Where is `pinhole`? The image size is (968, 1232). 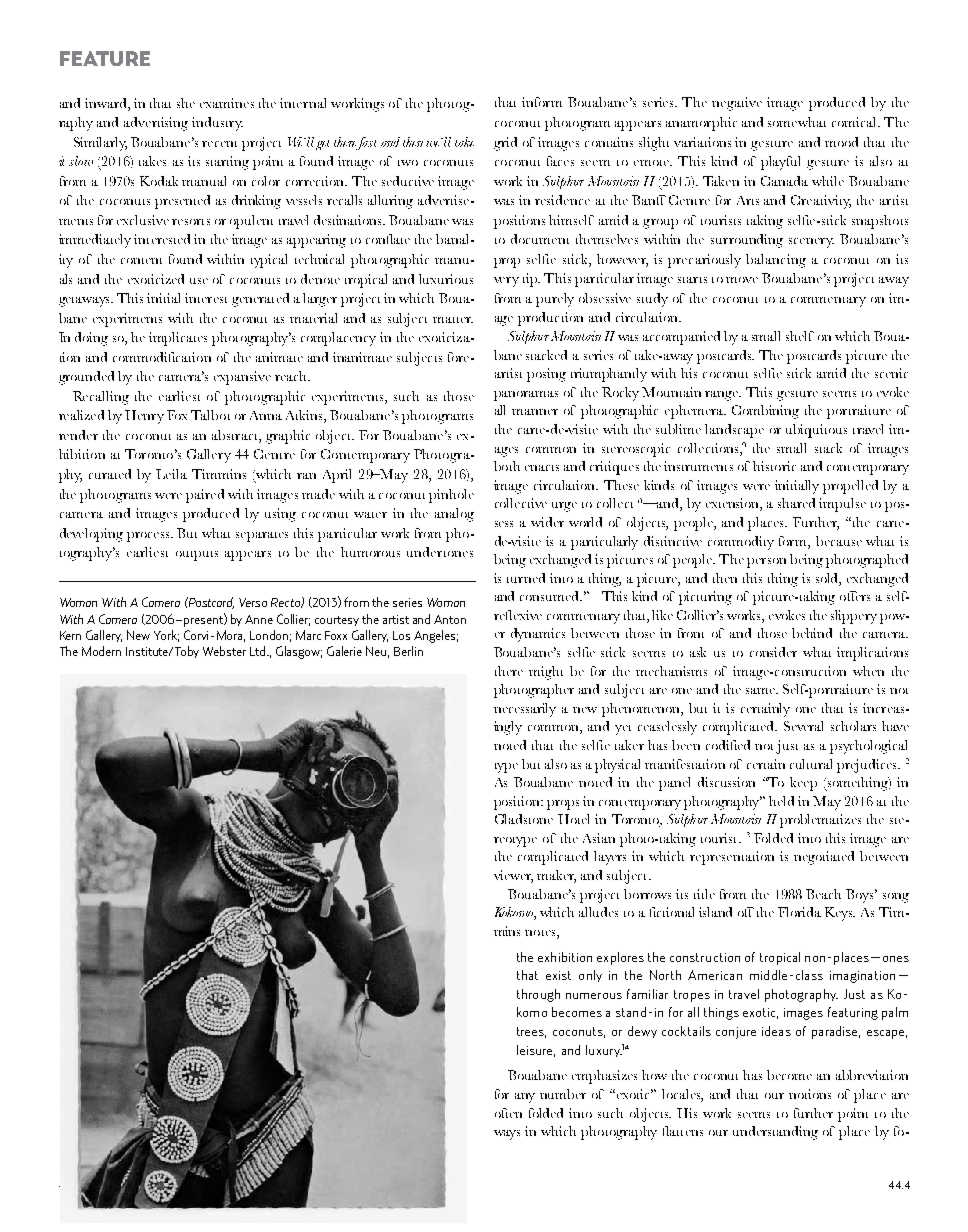 pinhole is located at coordinates (451, 496).
